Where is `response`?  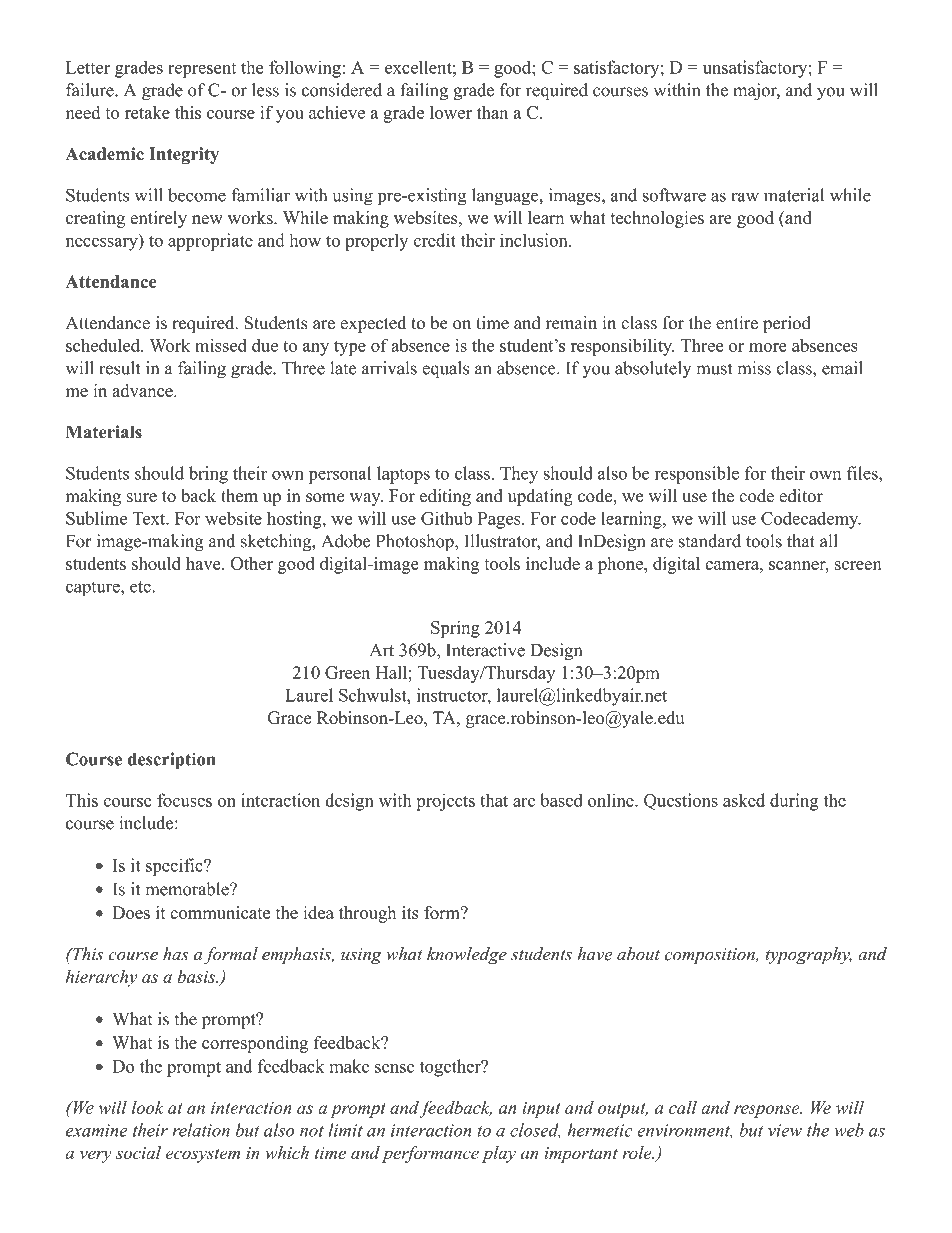 response is located at coordinates (768, 1111).
